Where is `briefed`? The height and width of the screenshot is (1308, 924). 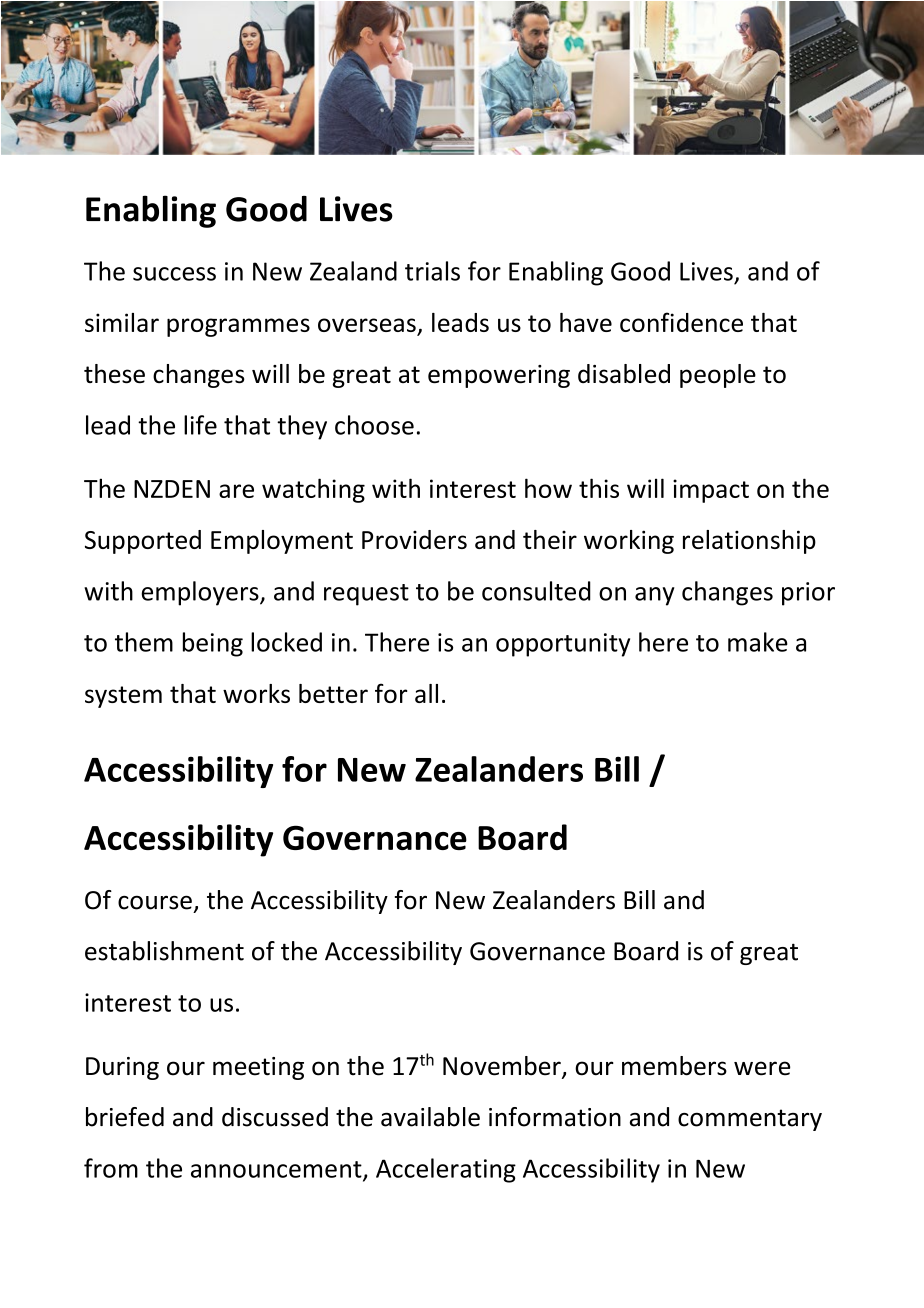
briefed is located at coordinates (125, 1117).
